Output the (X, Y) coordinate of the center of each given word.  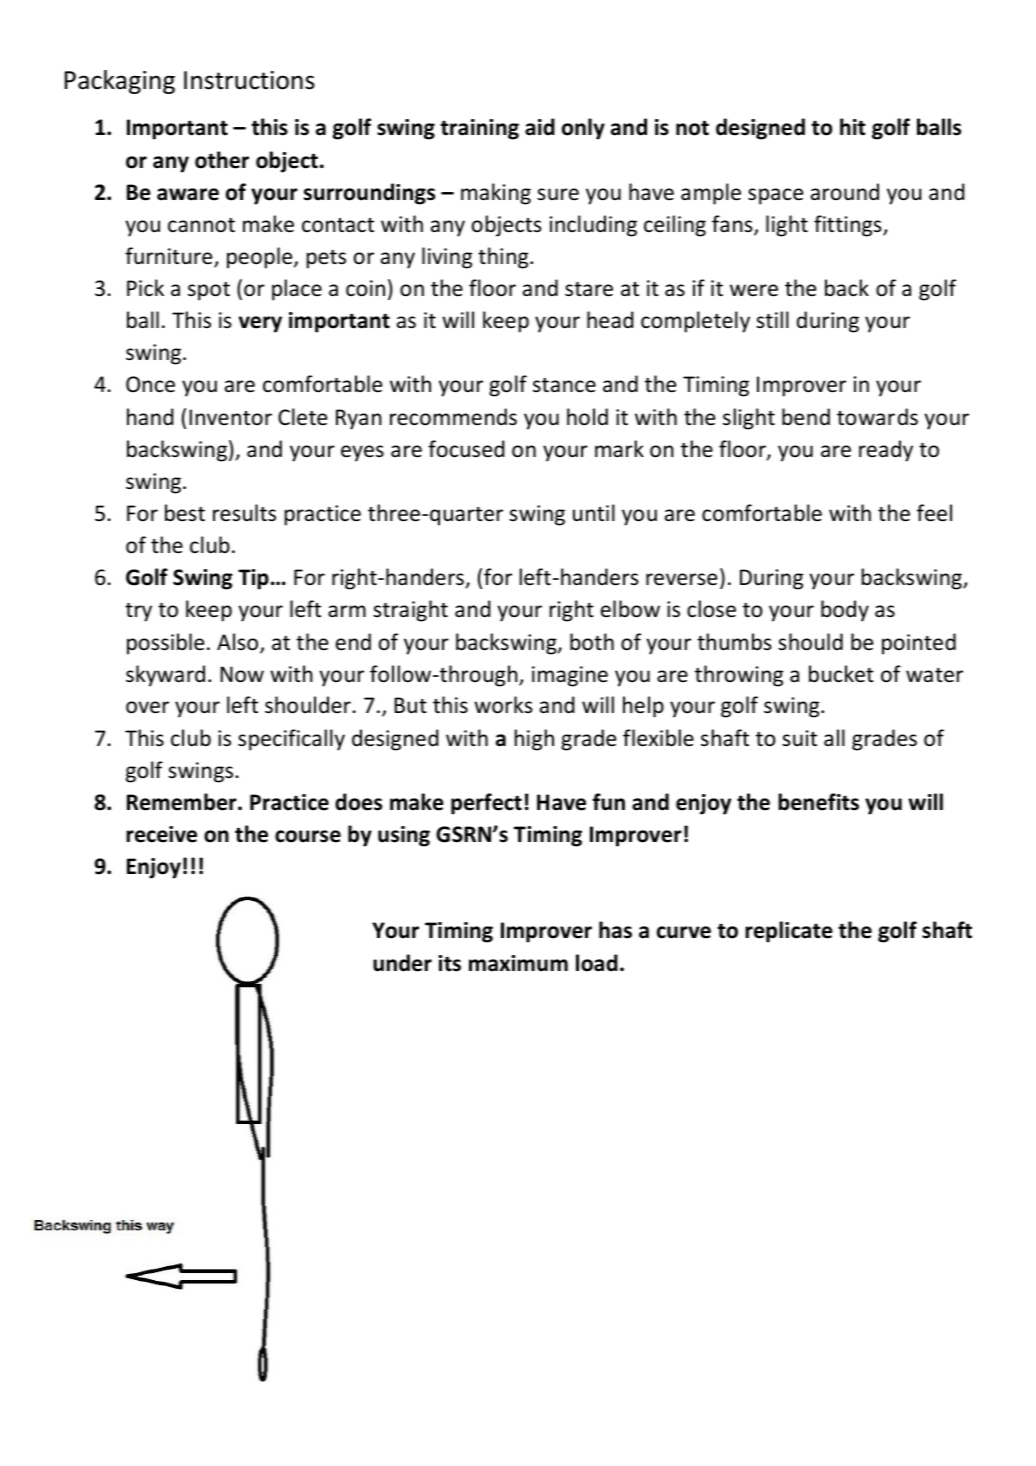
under (402, 963)
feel (934, 513)
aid (540, 127)
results (244, 513)
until (594, 512)
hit (853, 127)
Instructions (249, 80)
